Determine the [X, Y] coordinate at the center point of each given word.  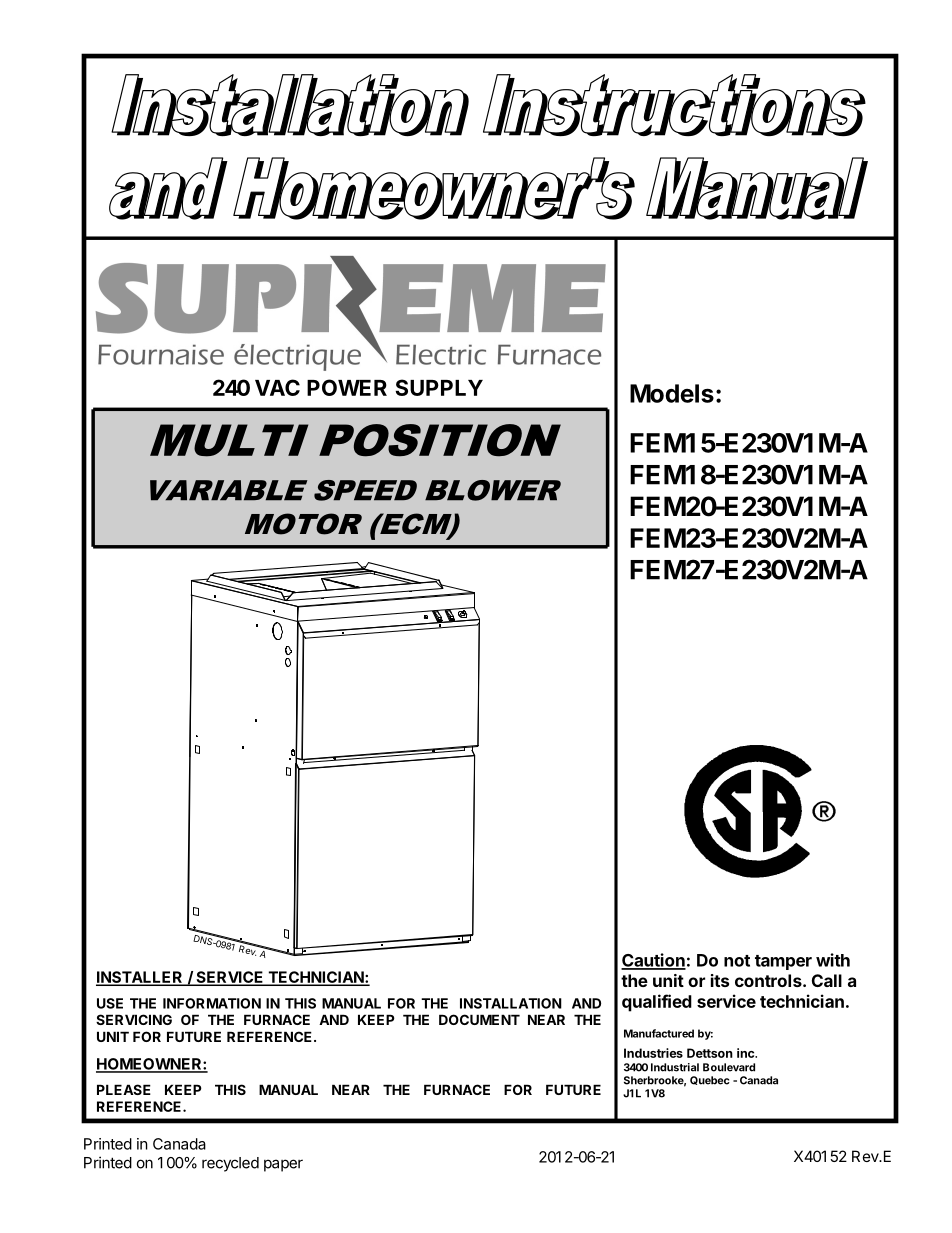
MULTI [229, 440]
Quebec [710, 1080]
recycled [230, 1164]
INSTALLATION [511, 1003]
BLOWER [493, 490]
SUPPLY [439, 387]
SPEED [365, 490]
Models [672, 393]
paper [283, 1165]
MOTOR [303, 524]
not [737, 961]
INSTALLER [140, 978]
